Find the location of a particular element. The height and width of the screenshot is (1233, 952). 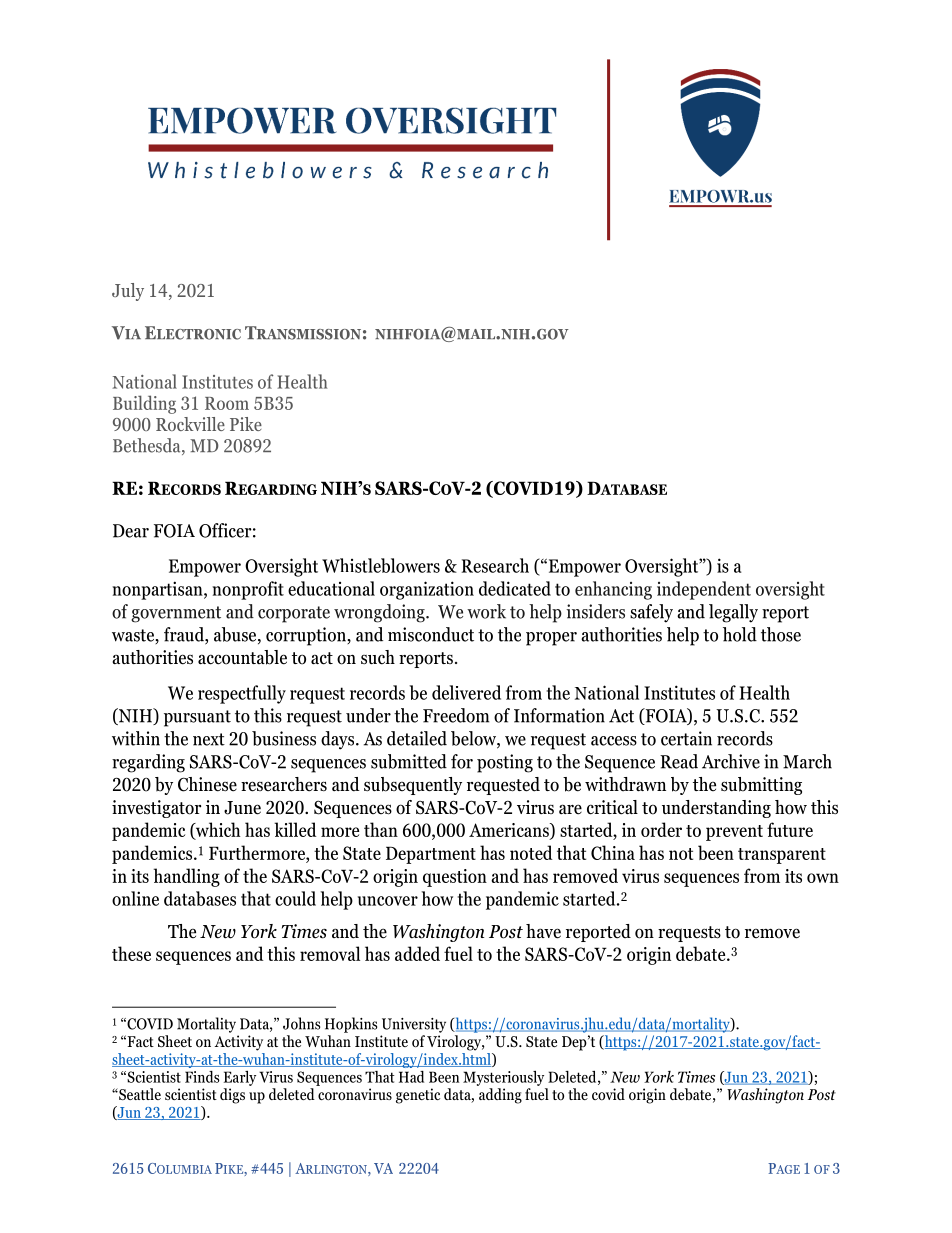

certain is located at coordinates (686, 738).
